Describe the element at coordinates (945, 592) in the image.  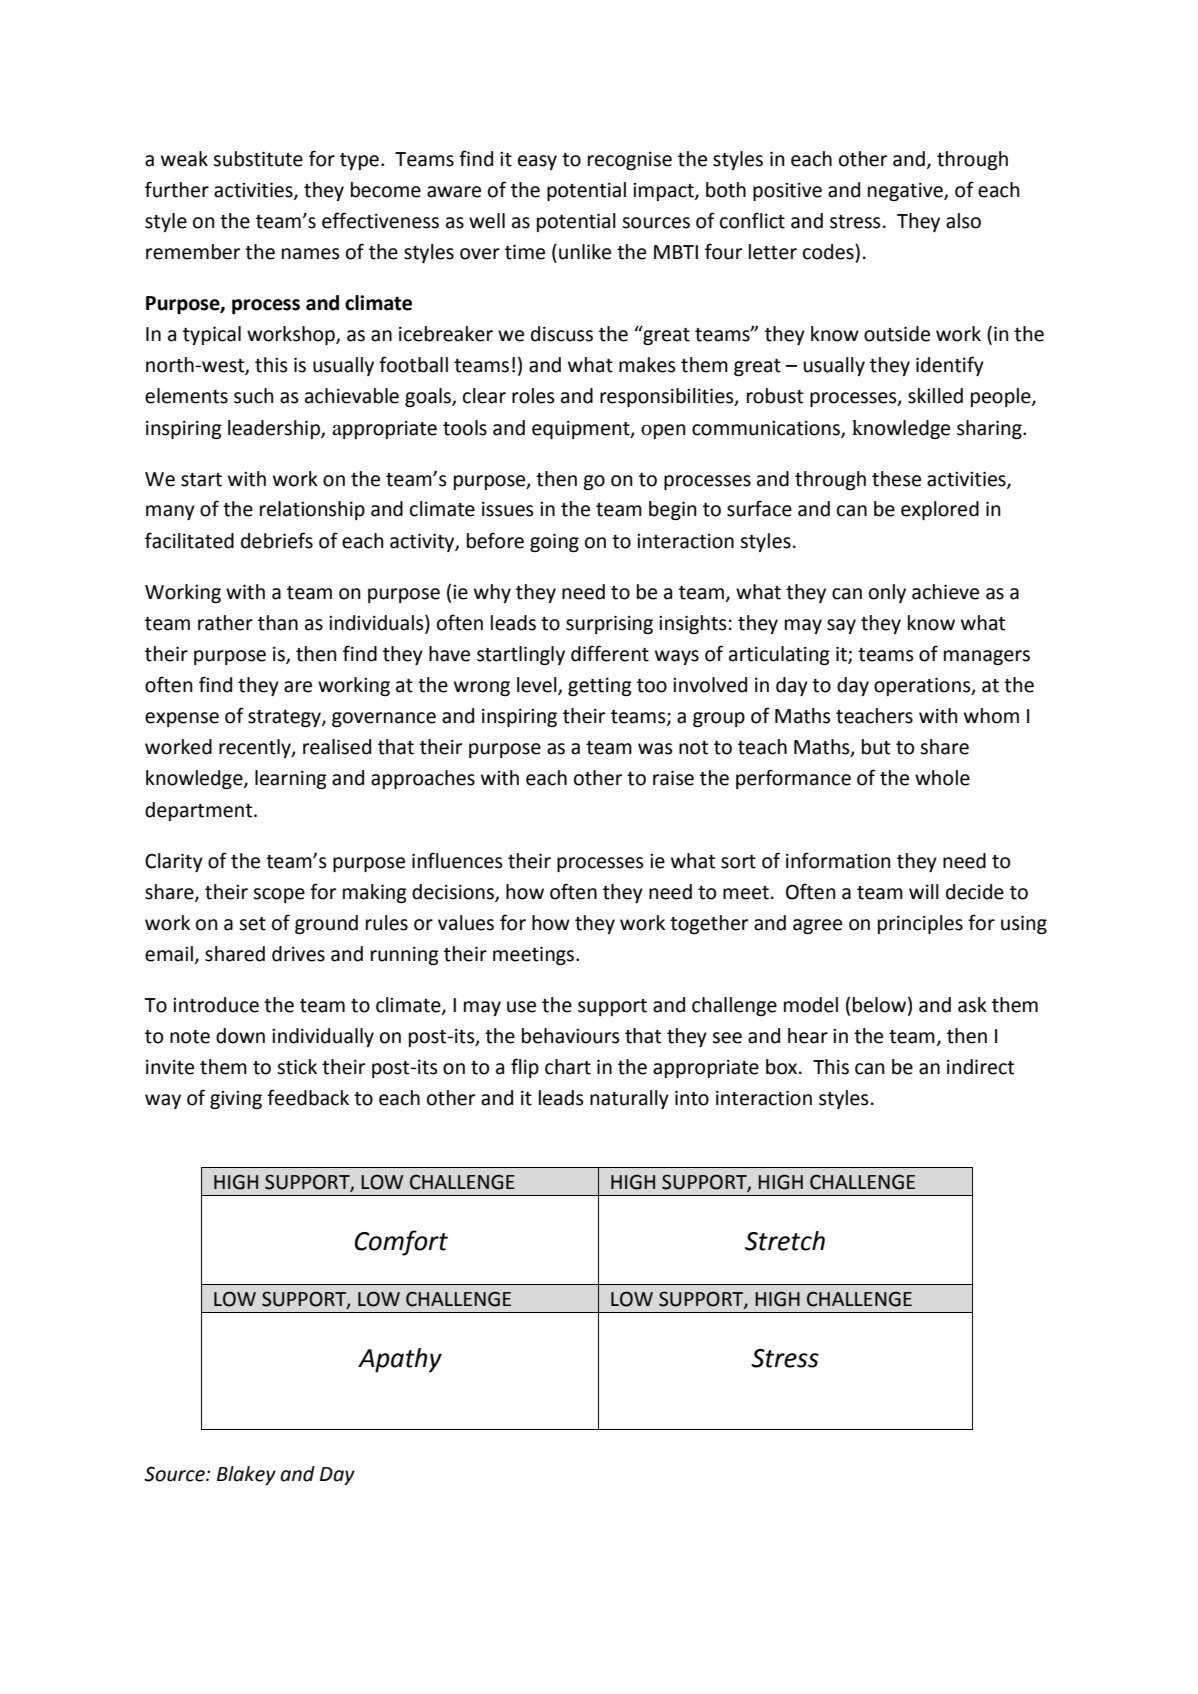
I see `achieve` at that location.
